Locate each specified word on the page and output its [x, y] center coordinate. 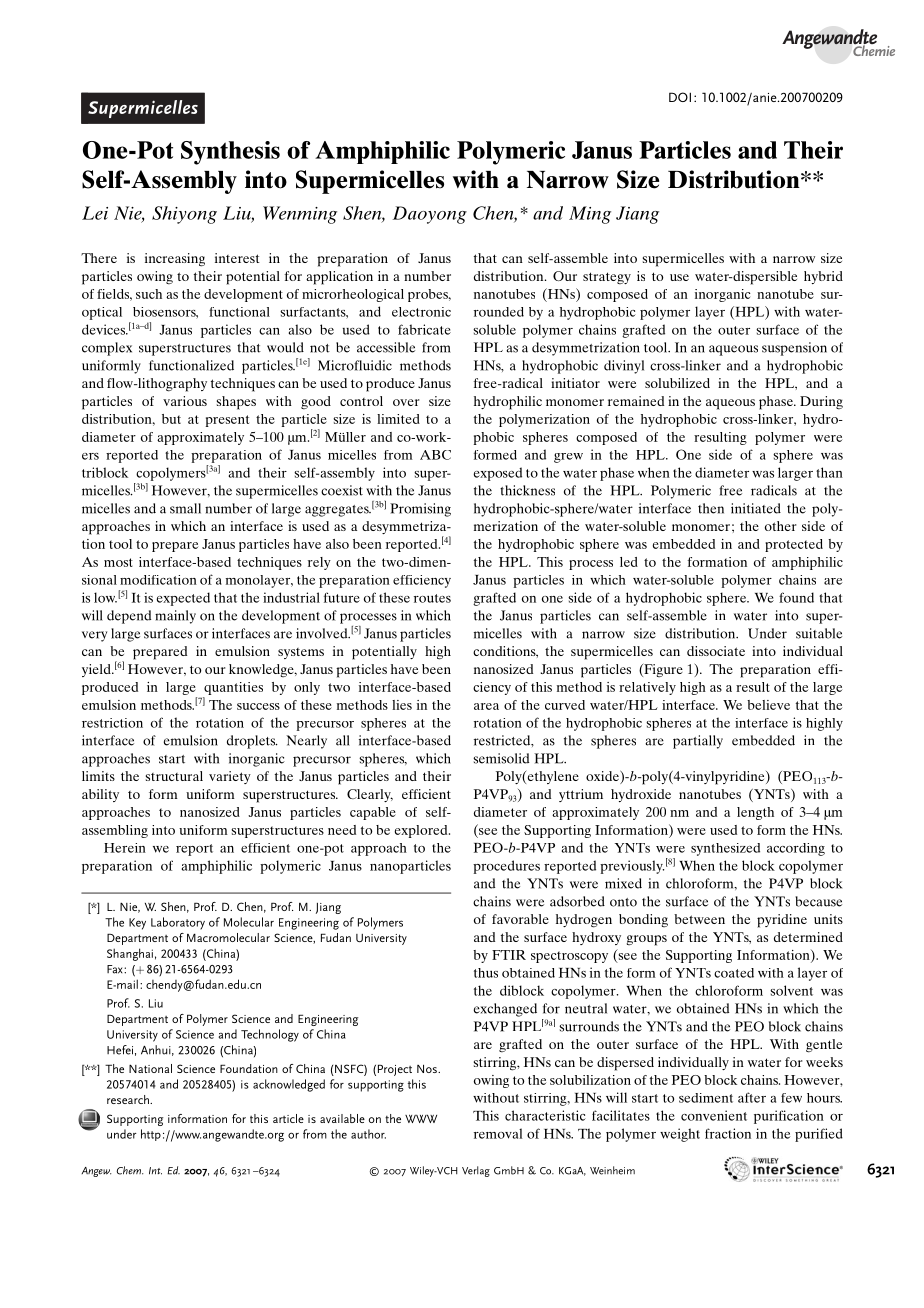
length [755, 813]
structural [174, 776]
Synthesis [230, 153]
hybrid [823, 277]
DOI [680, 97]
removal [498, 1133]
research [129, 1099]
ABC [435, 455]
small [185, 508]
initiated [756, 508]
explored [422, 831]
